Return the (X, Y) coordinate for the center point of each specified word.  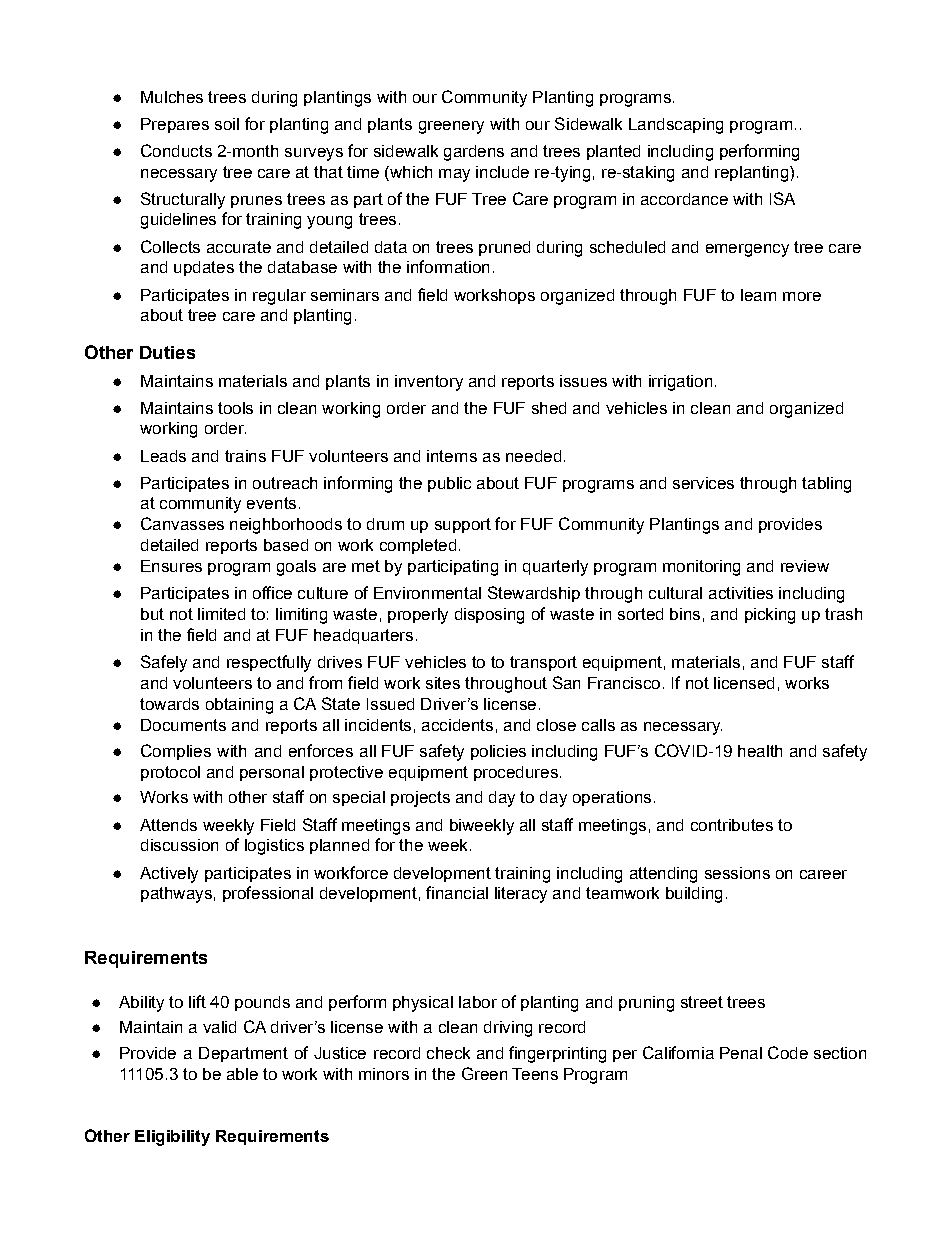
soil (227, 124)
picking (770, 616)
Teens (535, 1074)
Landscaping (676, 126)
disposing (489, 616)
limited (221, 614)
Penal (741, 1053)
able (242, 1074)
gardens (474, 153)
